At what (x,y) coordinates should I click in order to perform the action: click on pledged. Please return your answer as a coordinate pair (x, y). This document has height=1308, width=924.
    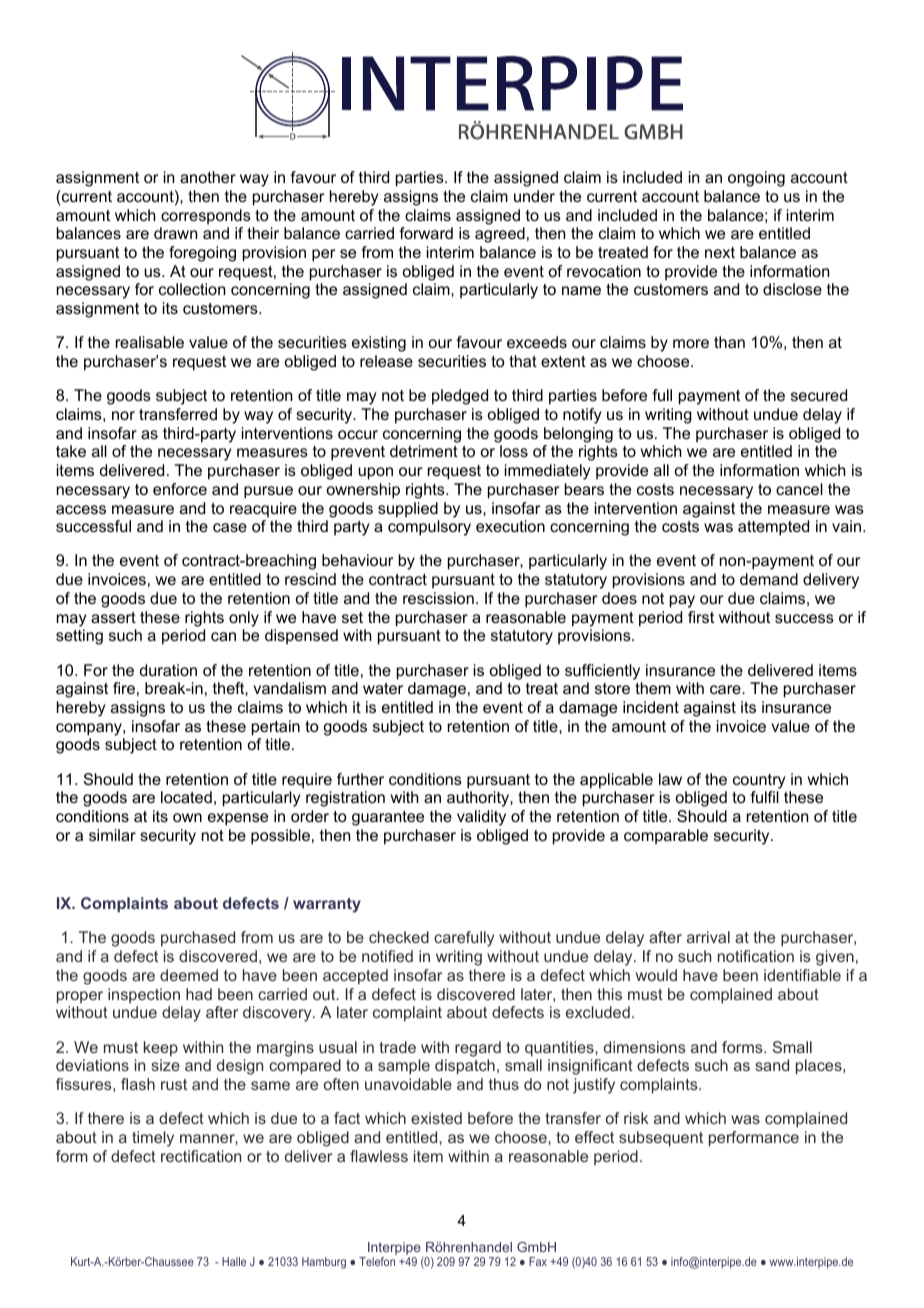
    Looking at the image, I should click on (460, 397).
